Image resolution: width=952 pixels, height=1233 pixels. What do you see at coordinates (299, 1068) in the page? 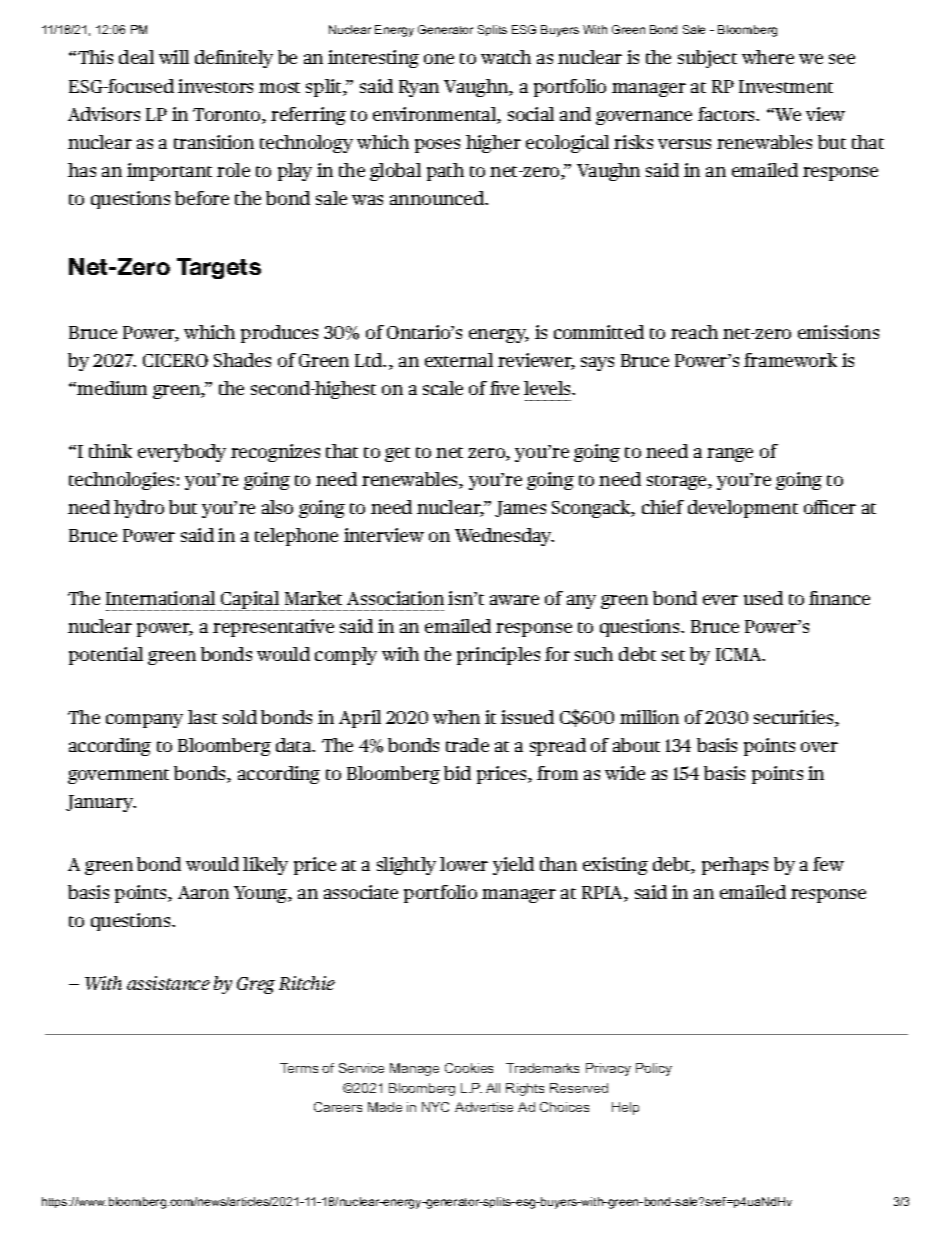
I see `Terms` at bounding box center [299, 1068].
